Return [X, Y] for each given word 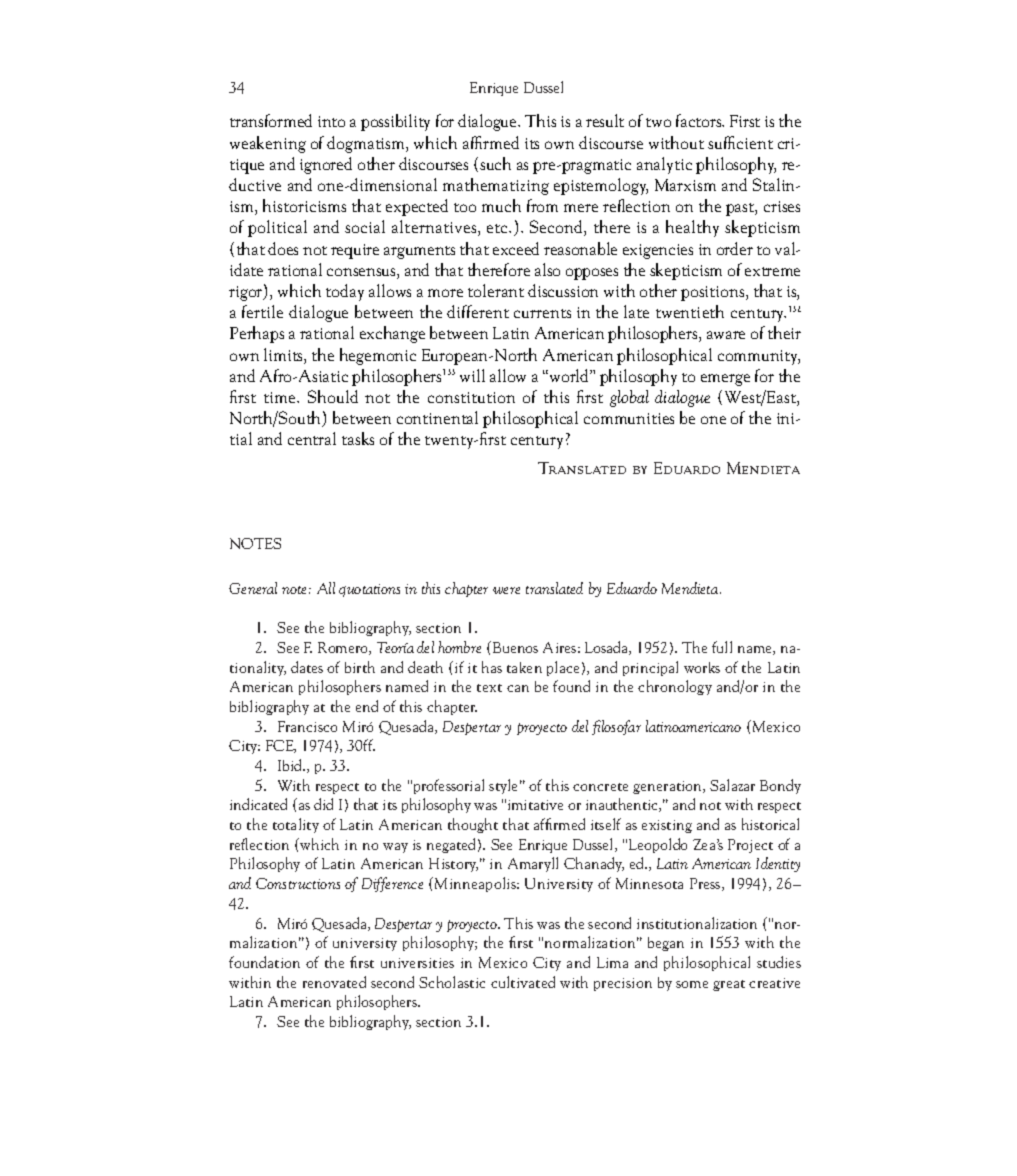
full [722, 647]
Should [333, 396]
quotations [369, 590]
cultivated [523, 982]
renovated [334, 982]
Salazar [732, 785]
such [495, 163]
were [506, 590]
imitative [535, 805]
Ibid [291, 765]
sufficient [740, 142]
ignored [326, 165]
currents [542, 313]
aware [726, 335]
